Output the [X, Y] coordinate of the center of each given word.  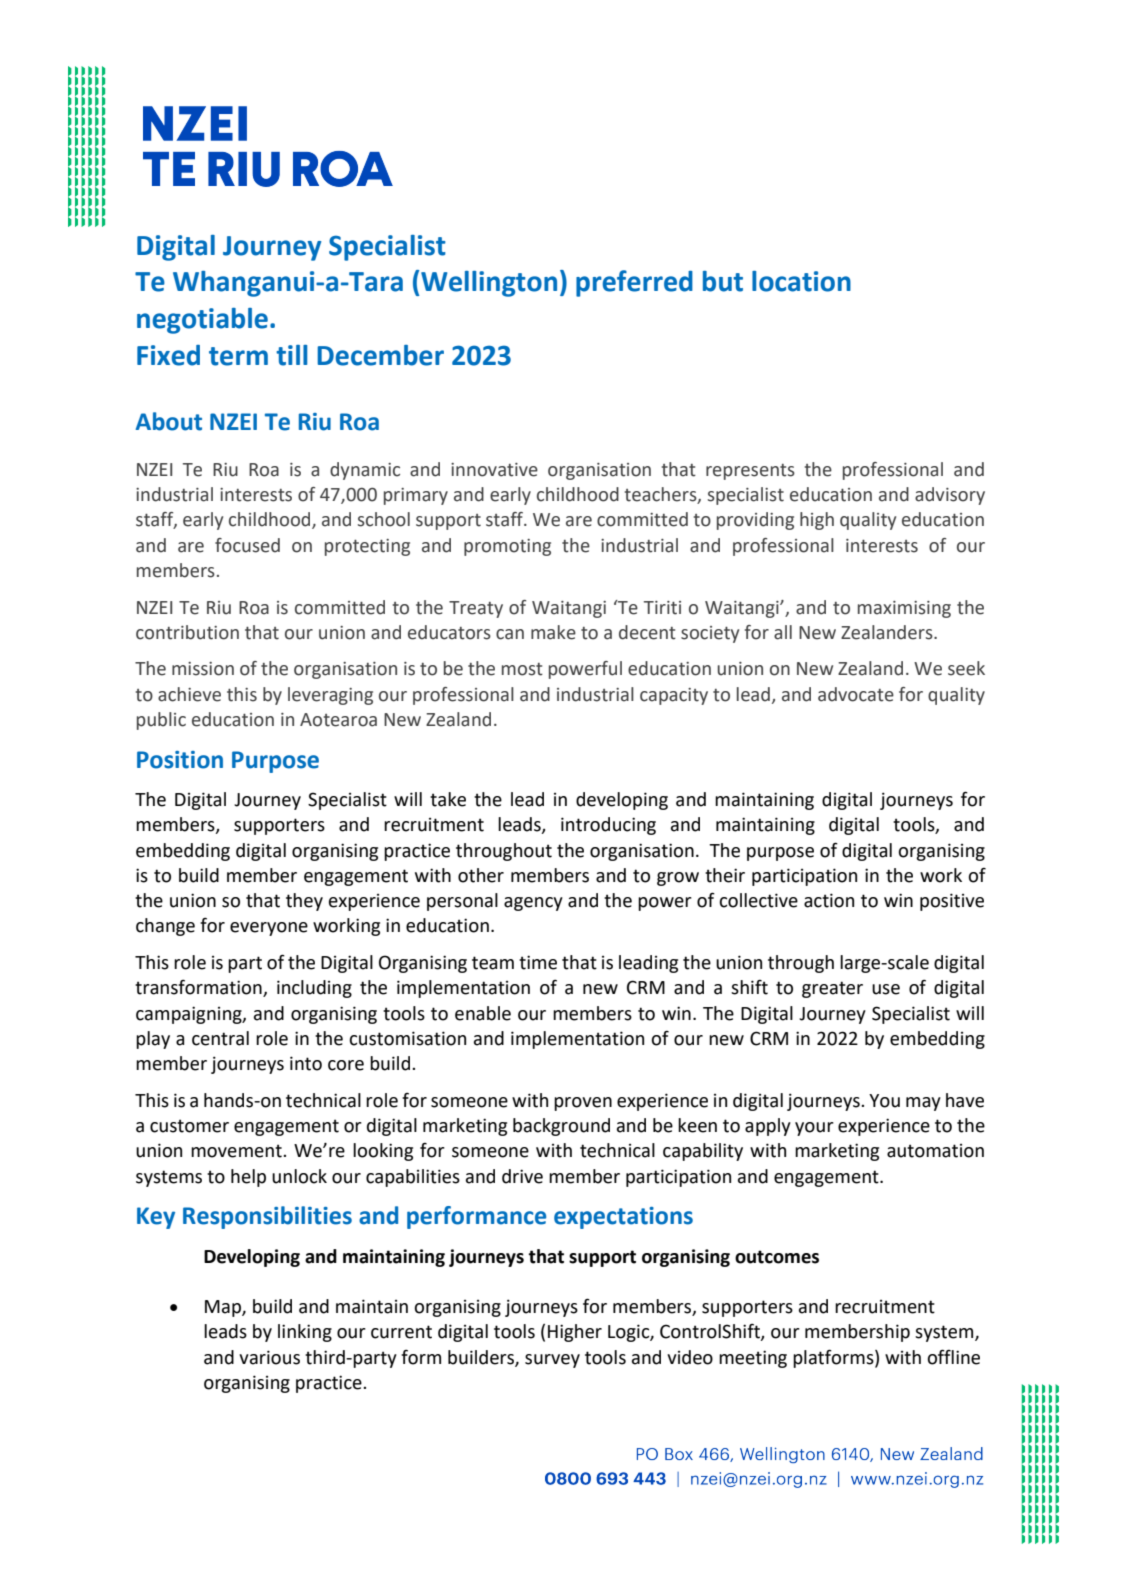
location [801, 281]
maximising [904, 609]
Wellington [489, 284]
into [306, 1063]
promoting [507, 547]
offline [953, 1357]
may [923, 1104]
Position [180, 760]
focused [247, 545]
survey [552, 1361]
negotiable [202, 321]
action [829, 900]
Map [224, 1308]
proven [583, 1104]
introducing [608, 826]
